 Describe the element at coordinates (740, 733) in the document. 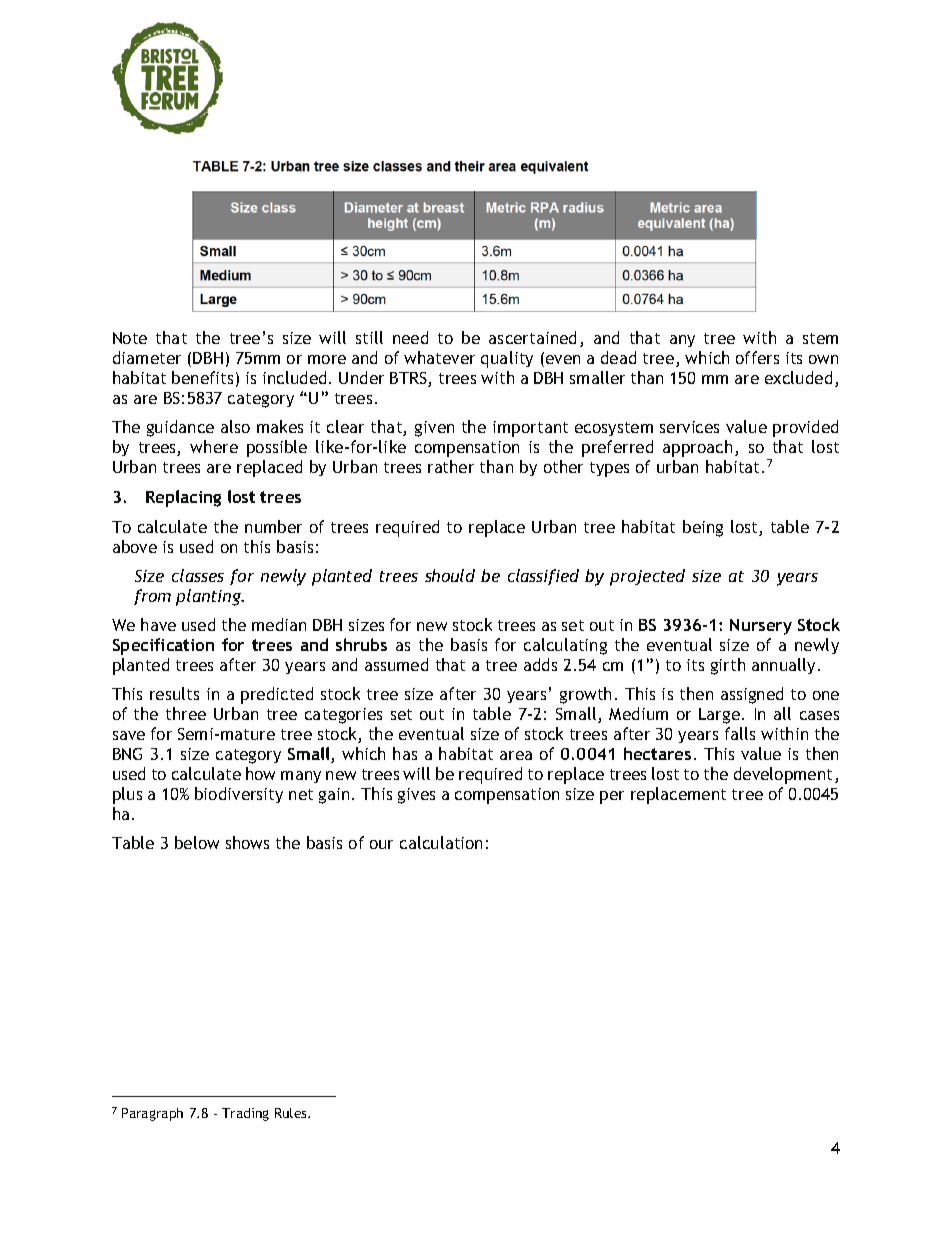

I see `falls` at that location.
